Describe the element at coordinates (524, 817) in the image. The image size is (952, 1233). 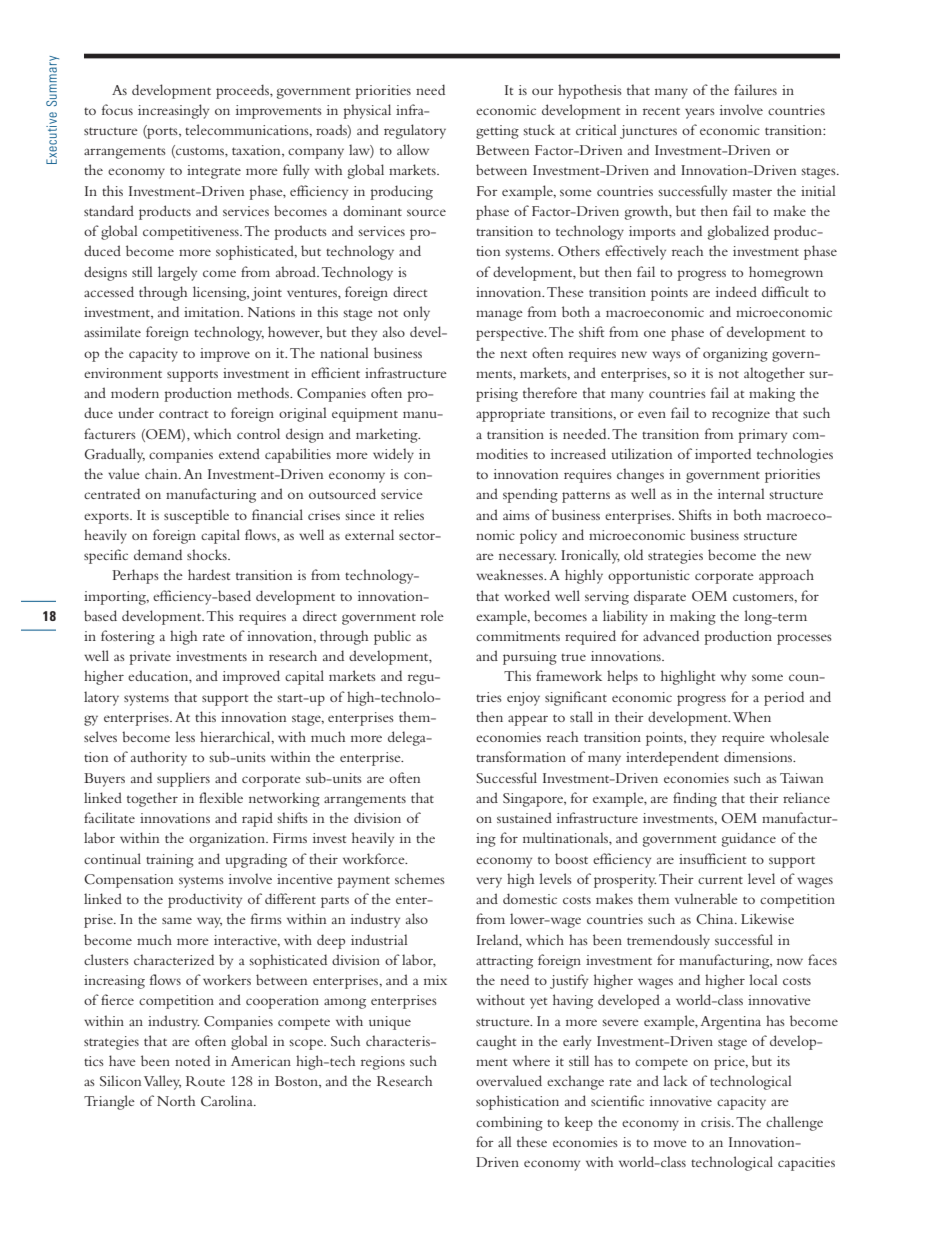
I see `sustained` at that location.
